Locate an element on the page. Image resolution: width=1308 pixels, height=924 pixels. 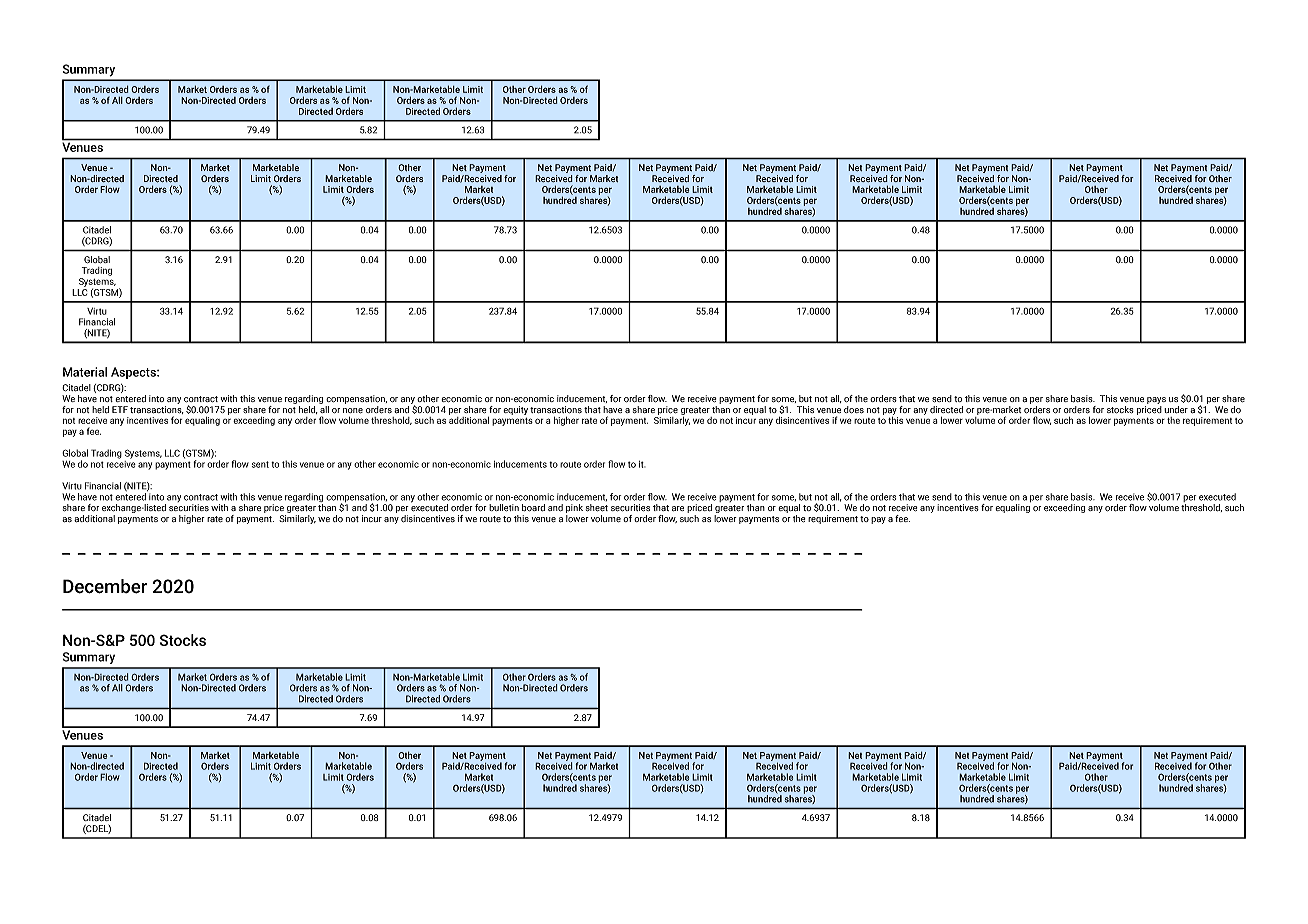
equity is located at coordinates (515, 410).
